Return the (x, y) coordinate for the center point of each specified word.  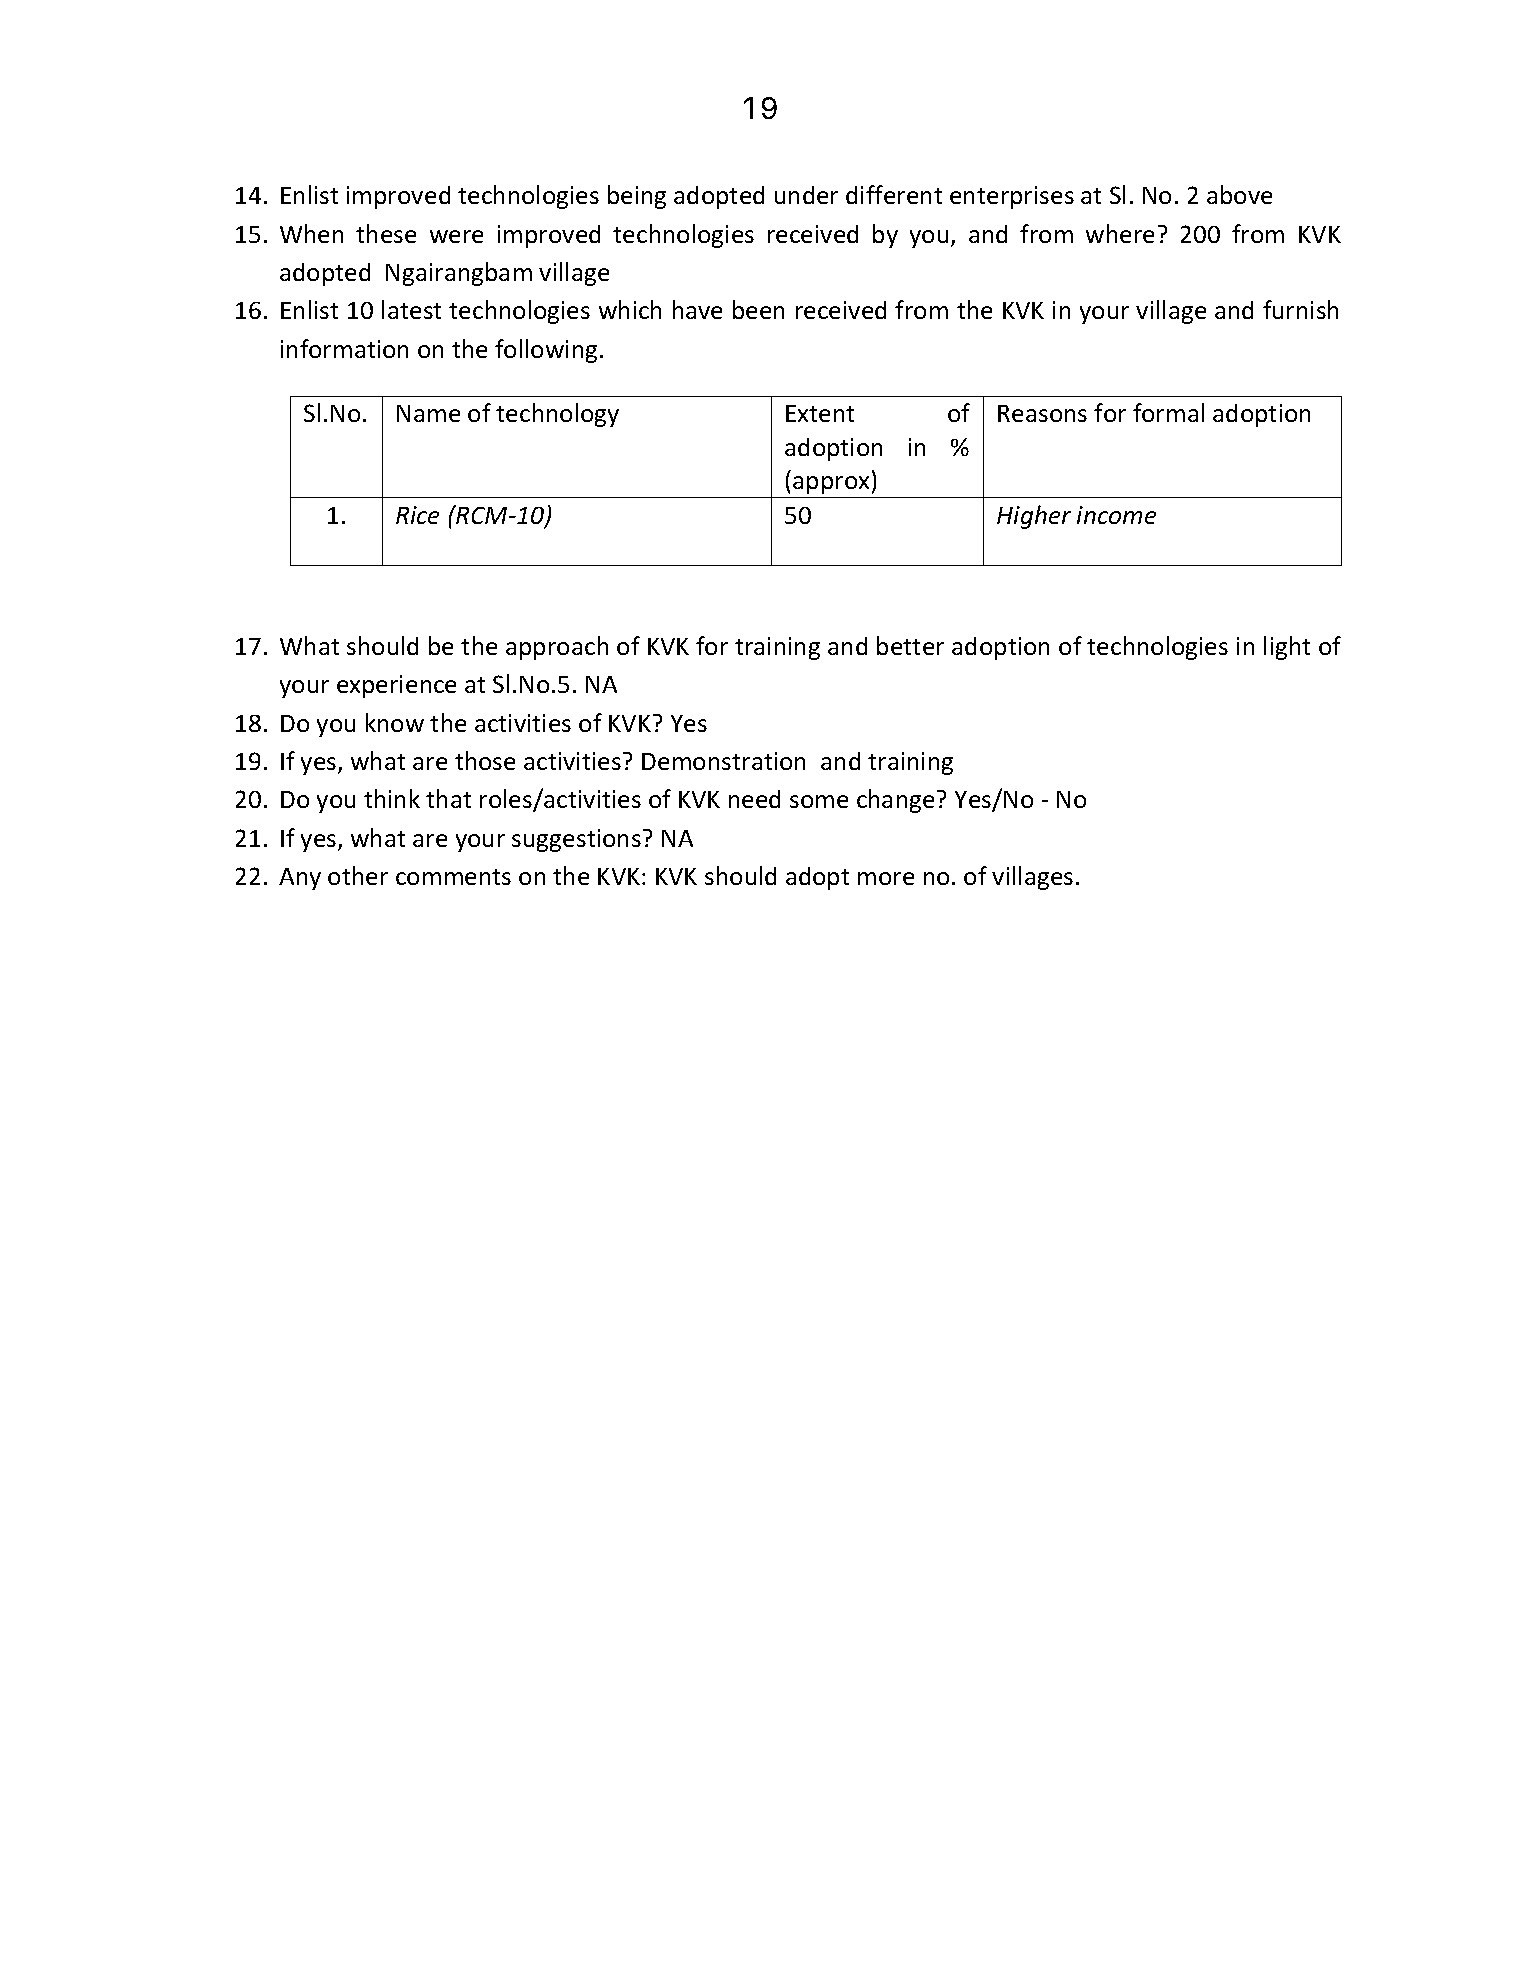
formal (1168, 412)
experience (396, 686)
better (910, 645)
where (1120, 233)
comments (453, 877)
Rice (417, 515)
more (886, 878)
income (1116, 515)
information (344, 348)
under (806, 195)
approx (831, 485)
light (1287, 648)
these (386, 233)
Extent (820, 413)
